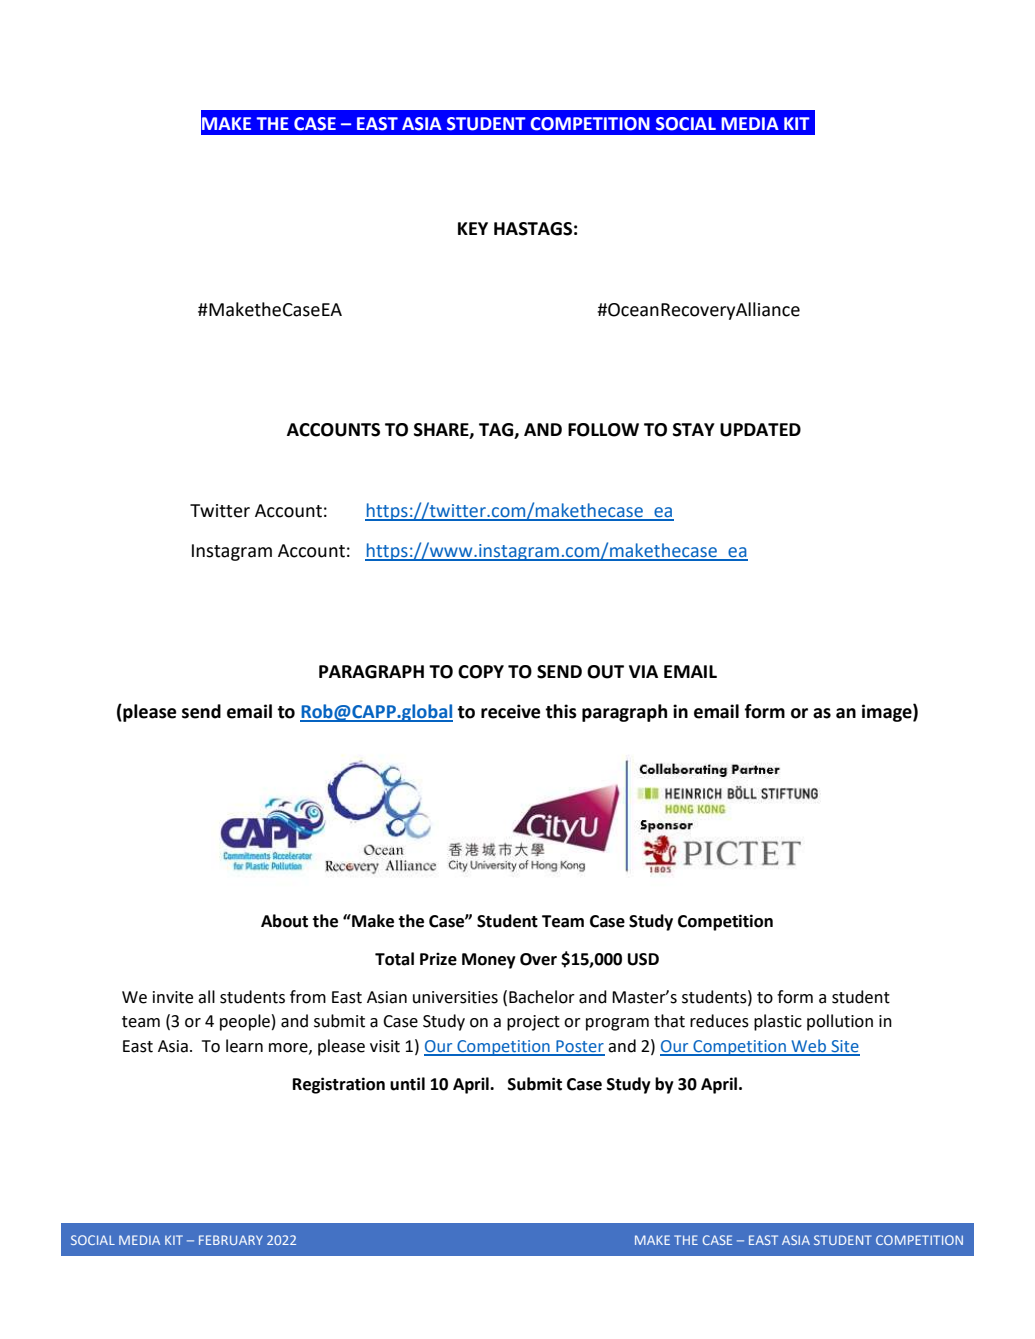 This screenshot has width=1035, height=1339. I want to click on KEY, so click(473, 228).
